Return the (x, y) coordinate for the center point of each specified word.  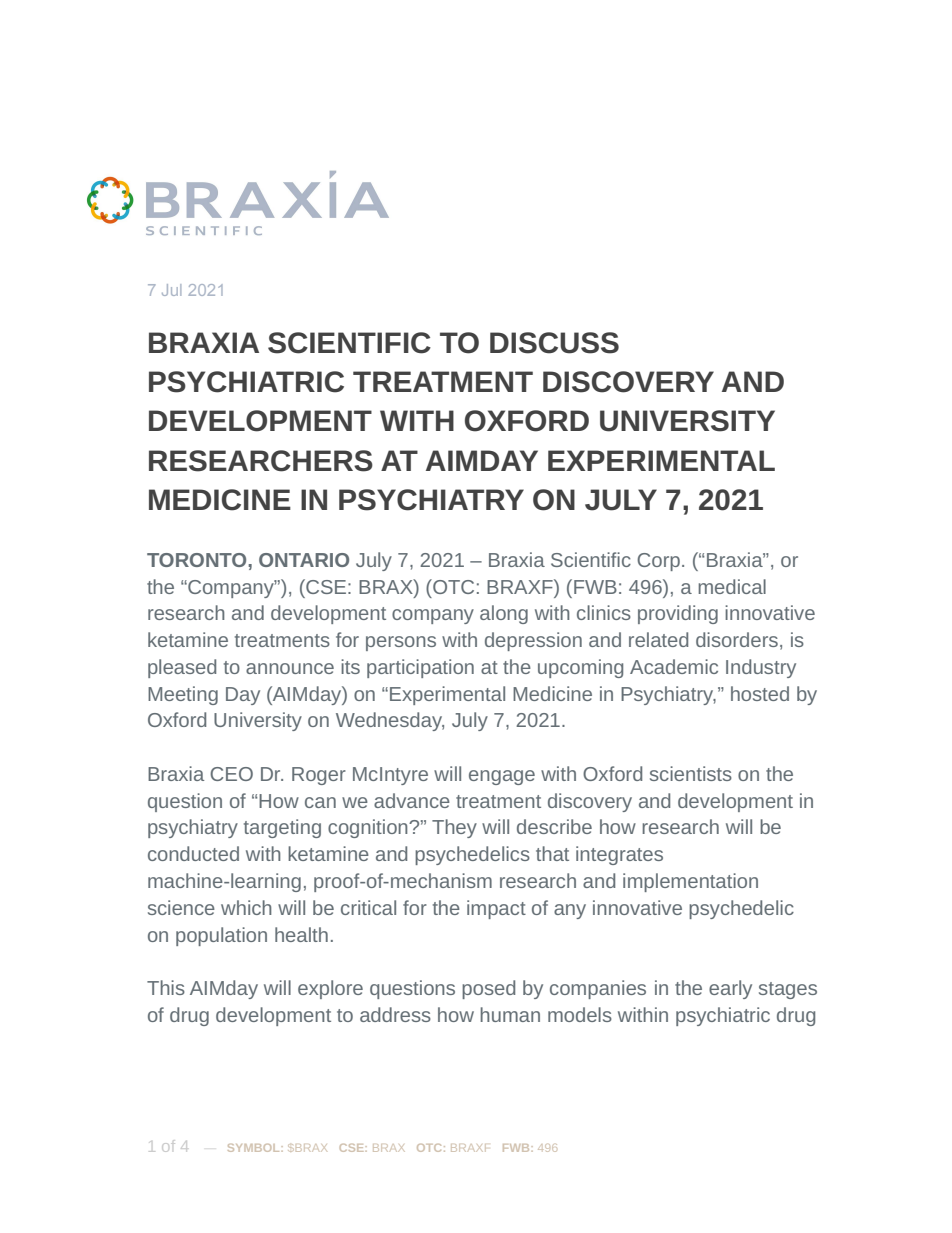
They (454, 828)
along (504, 614)
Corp (658, 562)
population (221, 936)
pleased (182, 668)
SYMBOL (253, 1148)
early (730, 989)
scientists (691, 773)
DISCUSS (554, 343)
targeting (282, 828)
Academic (674, 666)
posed (488, 989)
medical (732, 586)
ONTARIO (304, 560)
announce (290, 668)
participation (420, 668)
